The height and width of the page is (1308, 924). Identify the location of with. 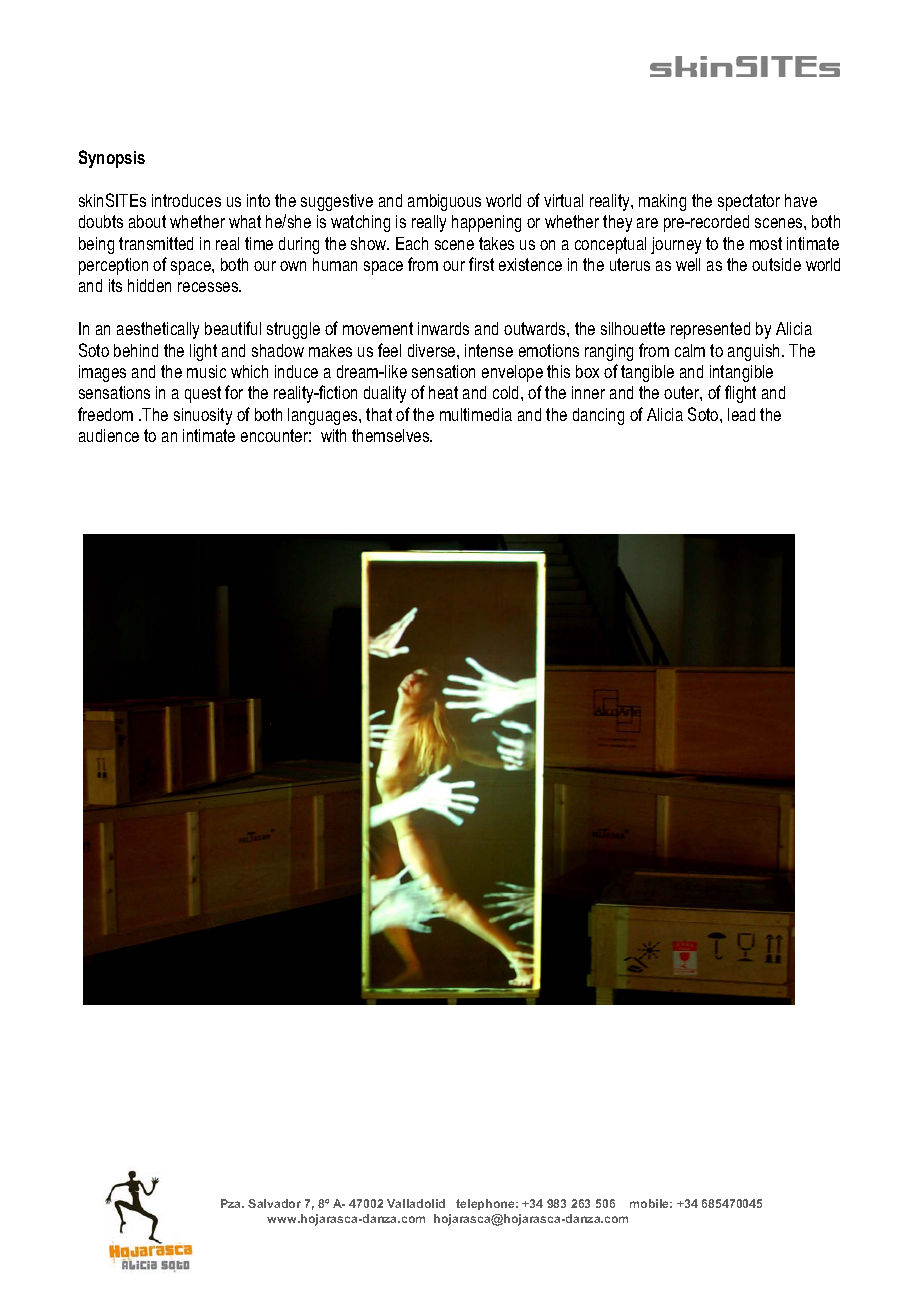
(333, 435).
